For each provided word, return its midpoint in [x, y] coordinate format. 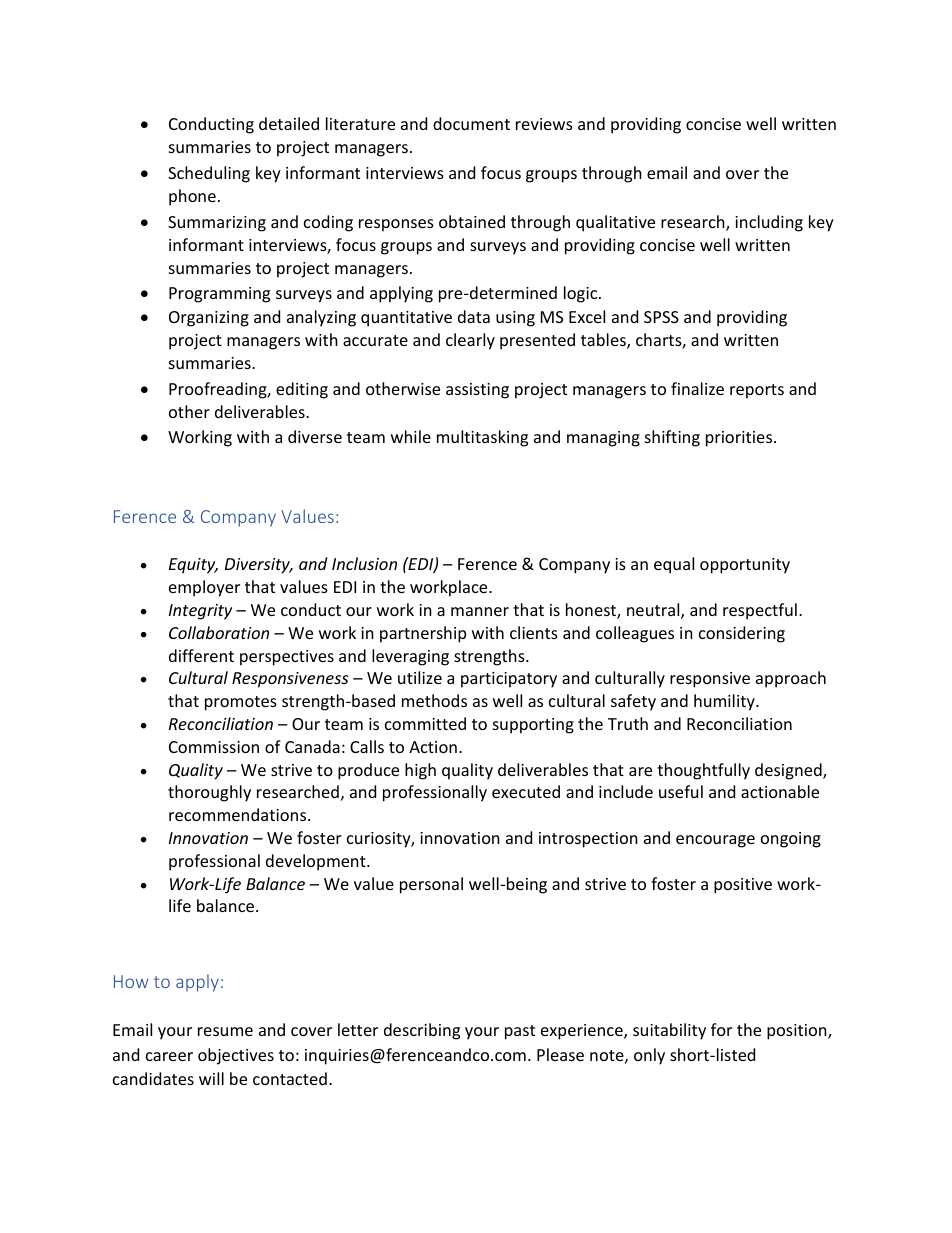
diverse [315, 436]
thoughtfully [703, 771]
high [420, 771]
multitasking [482, 438]
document [471, 123]
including [769, 223]
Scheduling [209, 174]
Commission [214, 747]
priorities [740, 439]
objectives [236, 1056]
